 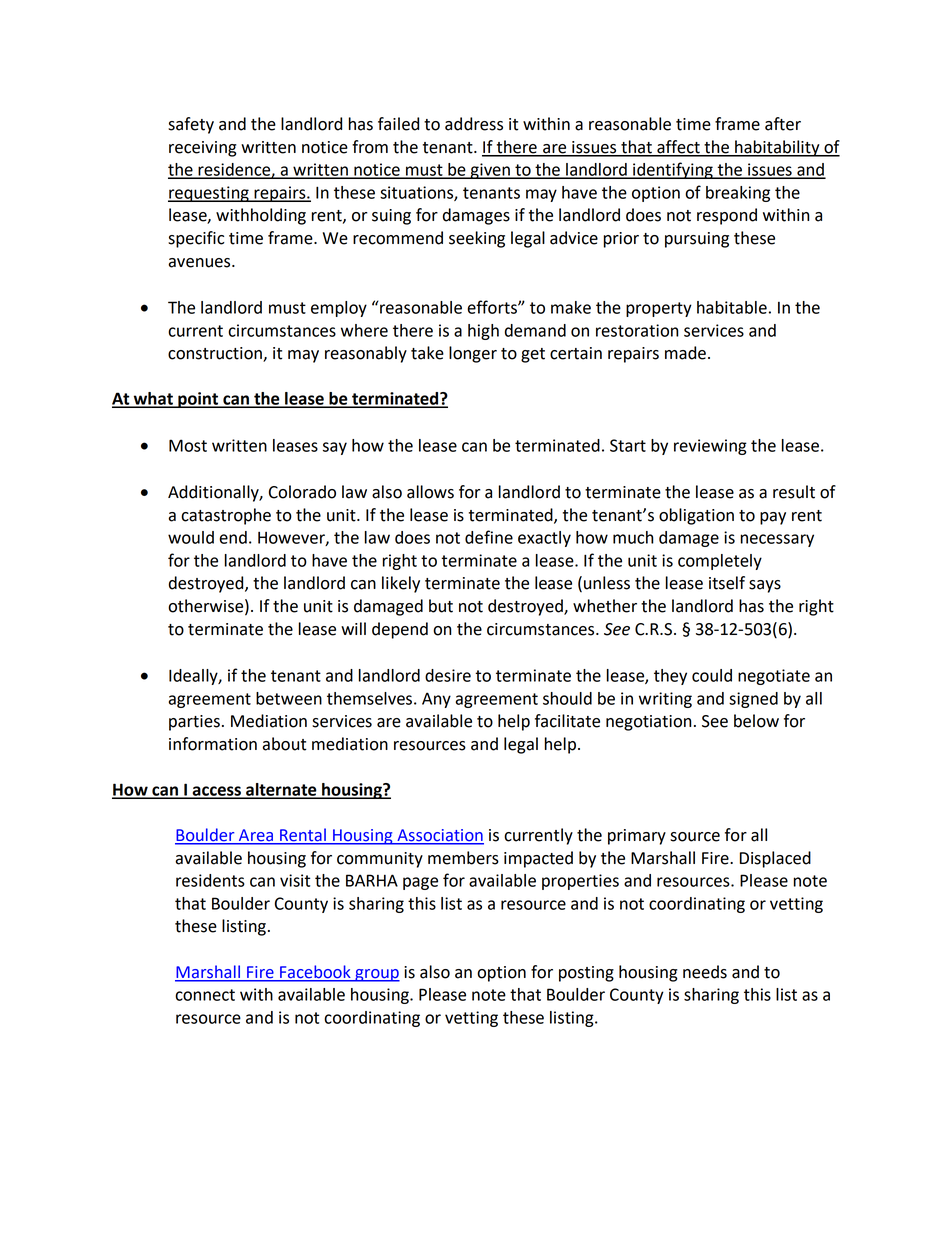 I want to click on connect, so click(x=205, y=995).
